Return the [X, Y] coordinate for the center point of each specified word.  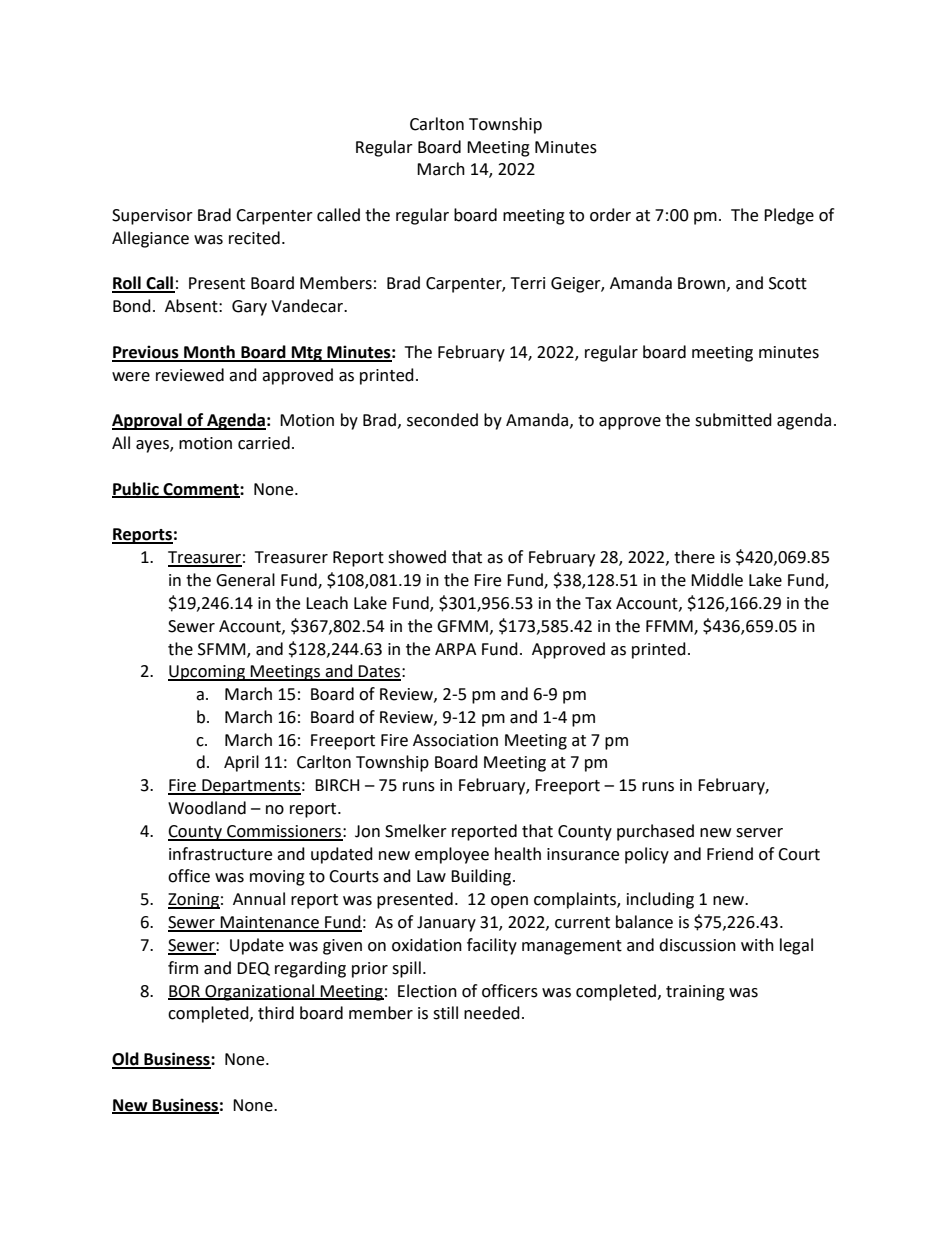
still [445, 1013]
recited [254, 238]
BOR [185, 992]
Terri [528, 283]
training [695, 993]
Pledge [789, 216]
